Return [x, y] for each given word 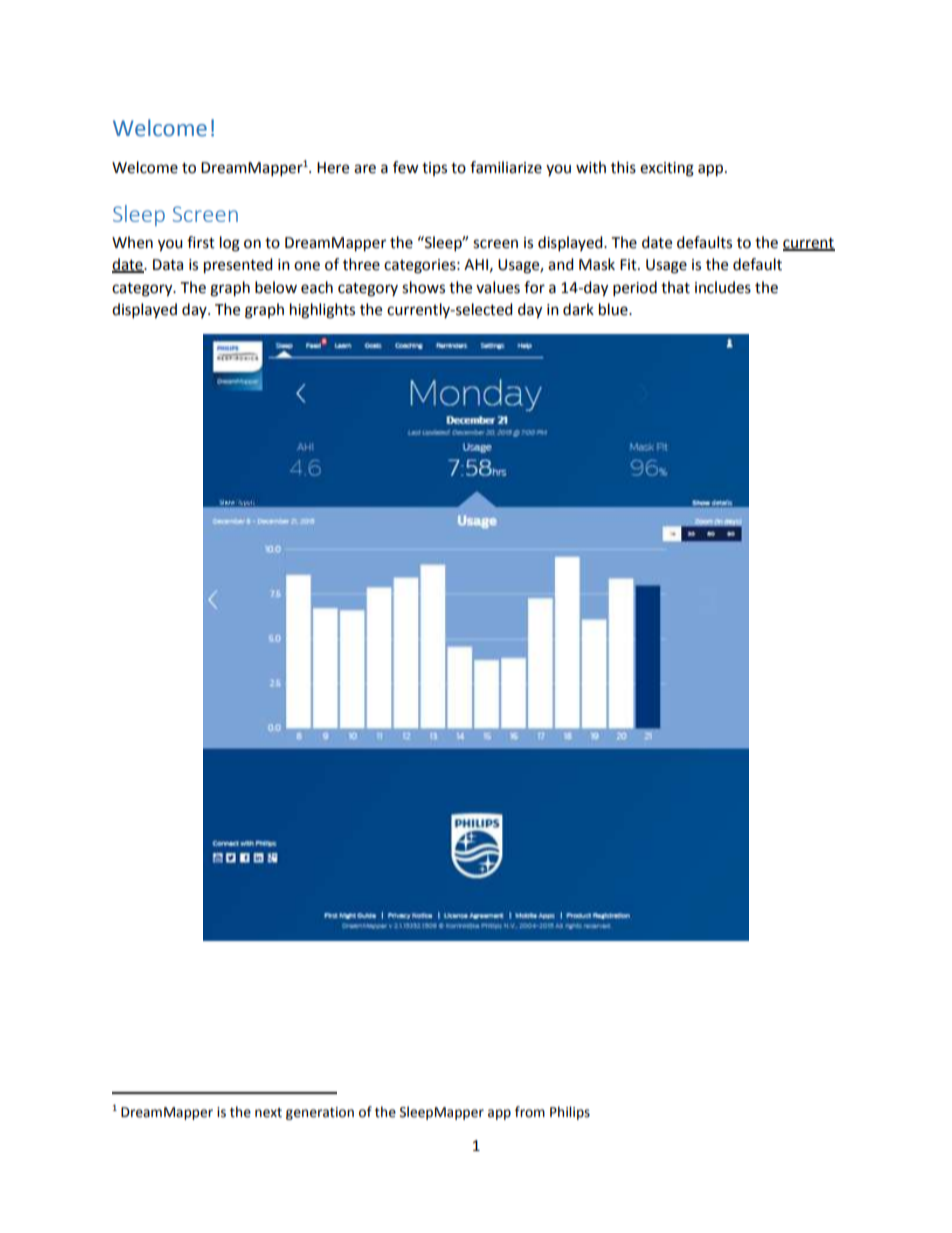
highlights [322, 311]
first [201, 242]
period [635, 289]
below [276, 287]
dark [578, 309]
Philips [570, 1113]
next [268, 1113]
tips [434, 169]
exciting [667, 169]
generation [320, 1113]
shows [423, 287]
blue [614, 309]
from [530, 1112]
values [498, 287]
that [675, 287]
